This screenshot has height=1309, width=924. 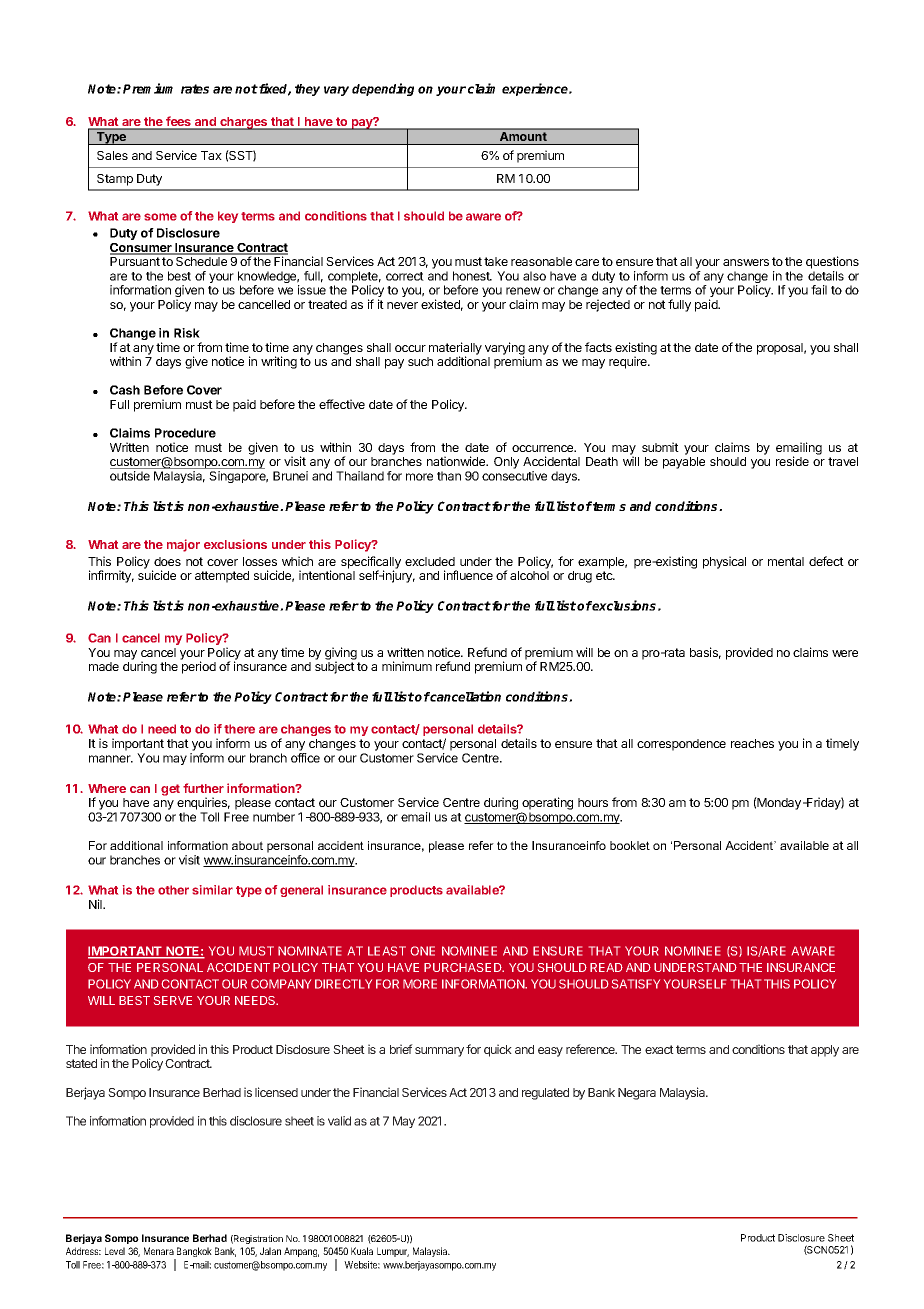 What do you see at coordinates (637, 1094) in the screenshot?
I see `Negara` at bounding box center [637, 1094].
